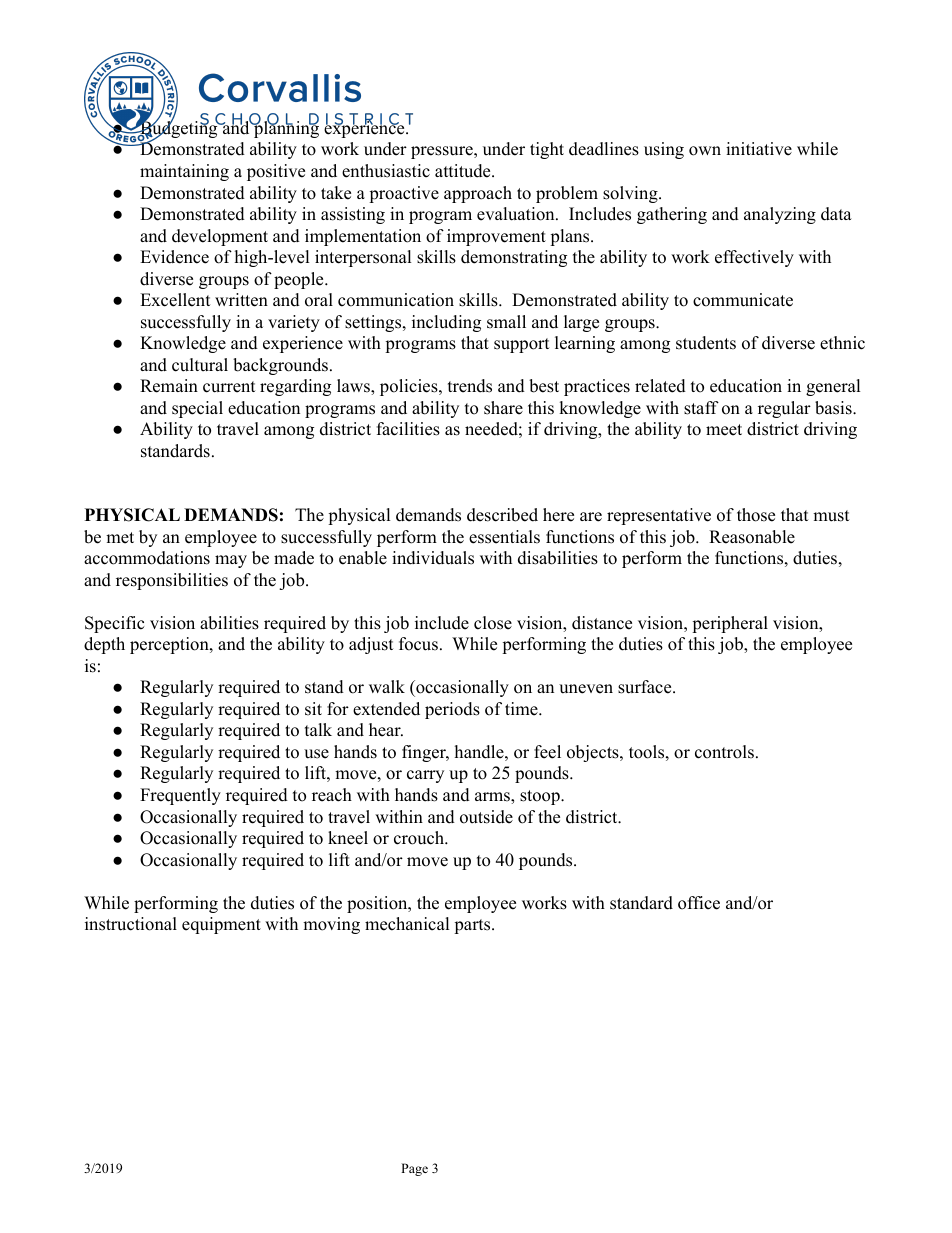 The image size is (952, 1233). I want to click on maintaining, so click(184, 172).
